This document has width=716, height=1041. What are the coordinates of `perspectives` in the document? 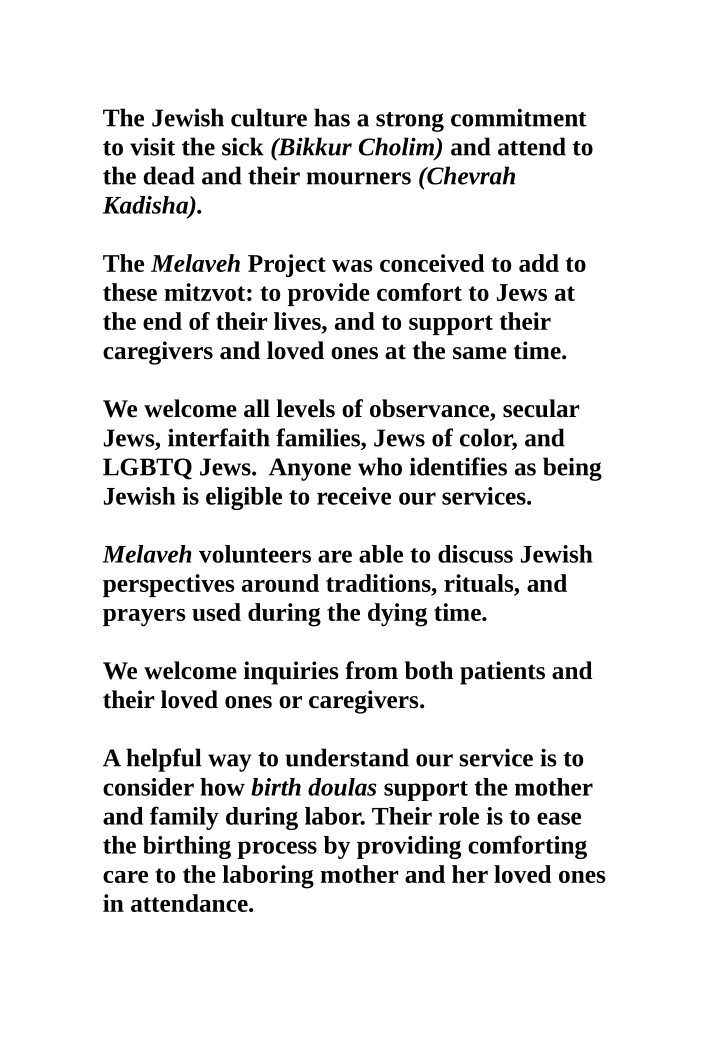 It's located at (169, 585).
